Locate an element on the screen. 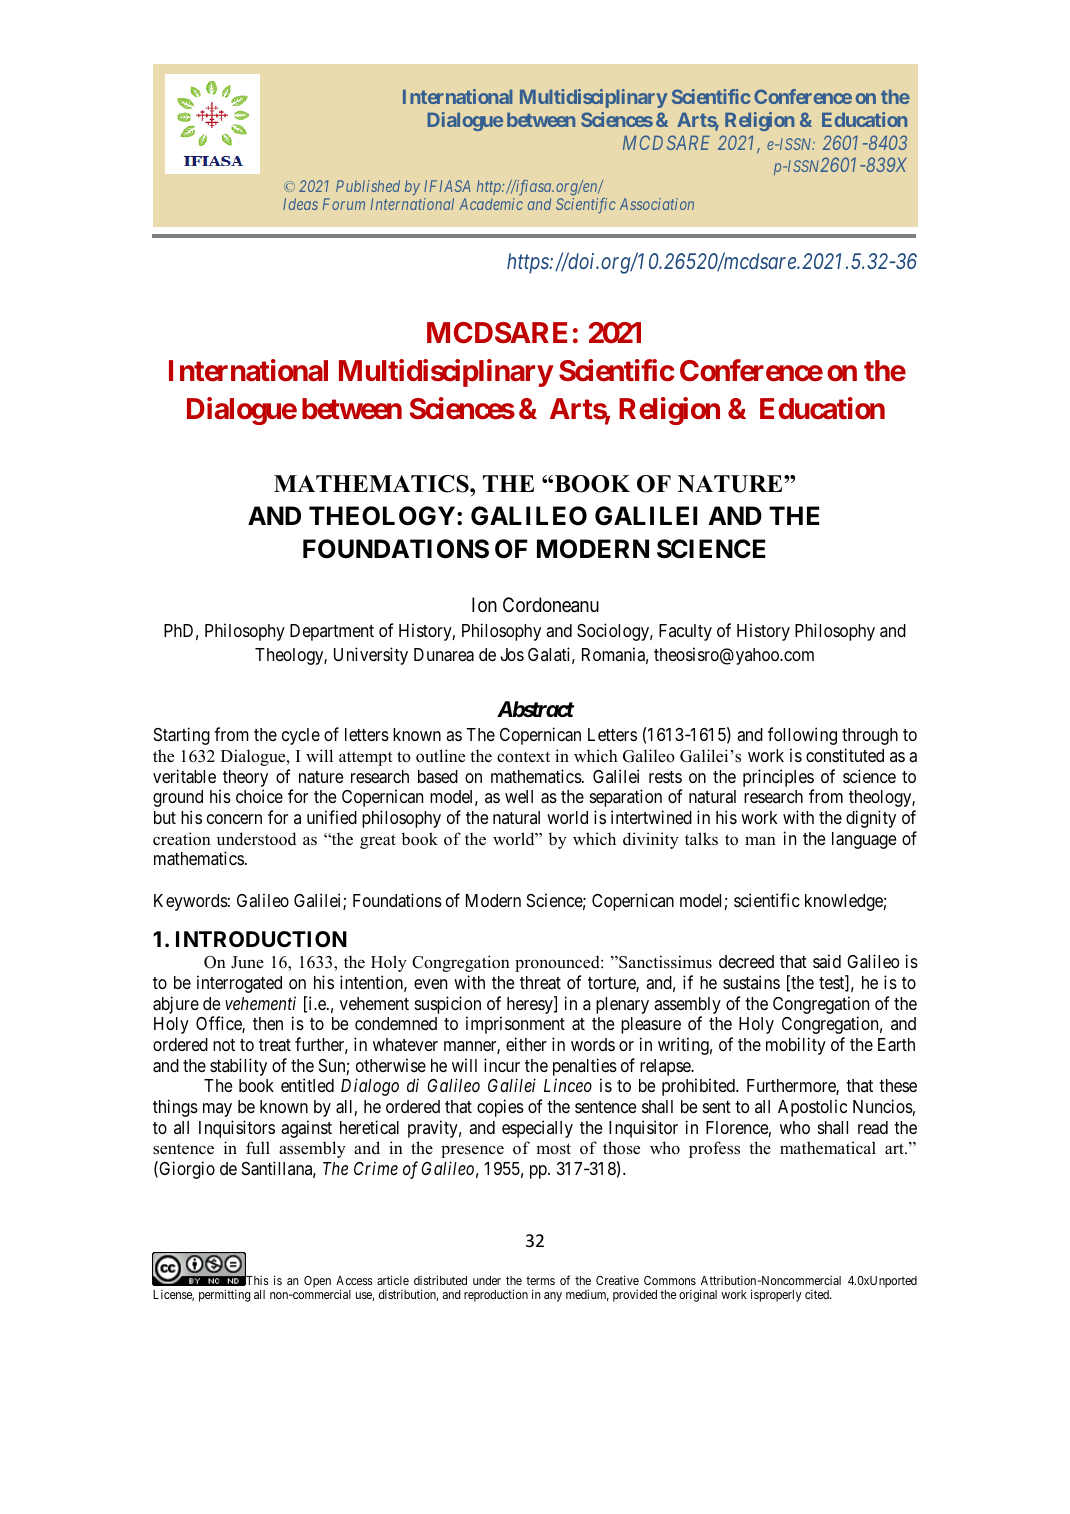 Image resolution: width=1070 pixels, height=1514 pixels. Faculty is located at coordinates (685, 632).
